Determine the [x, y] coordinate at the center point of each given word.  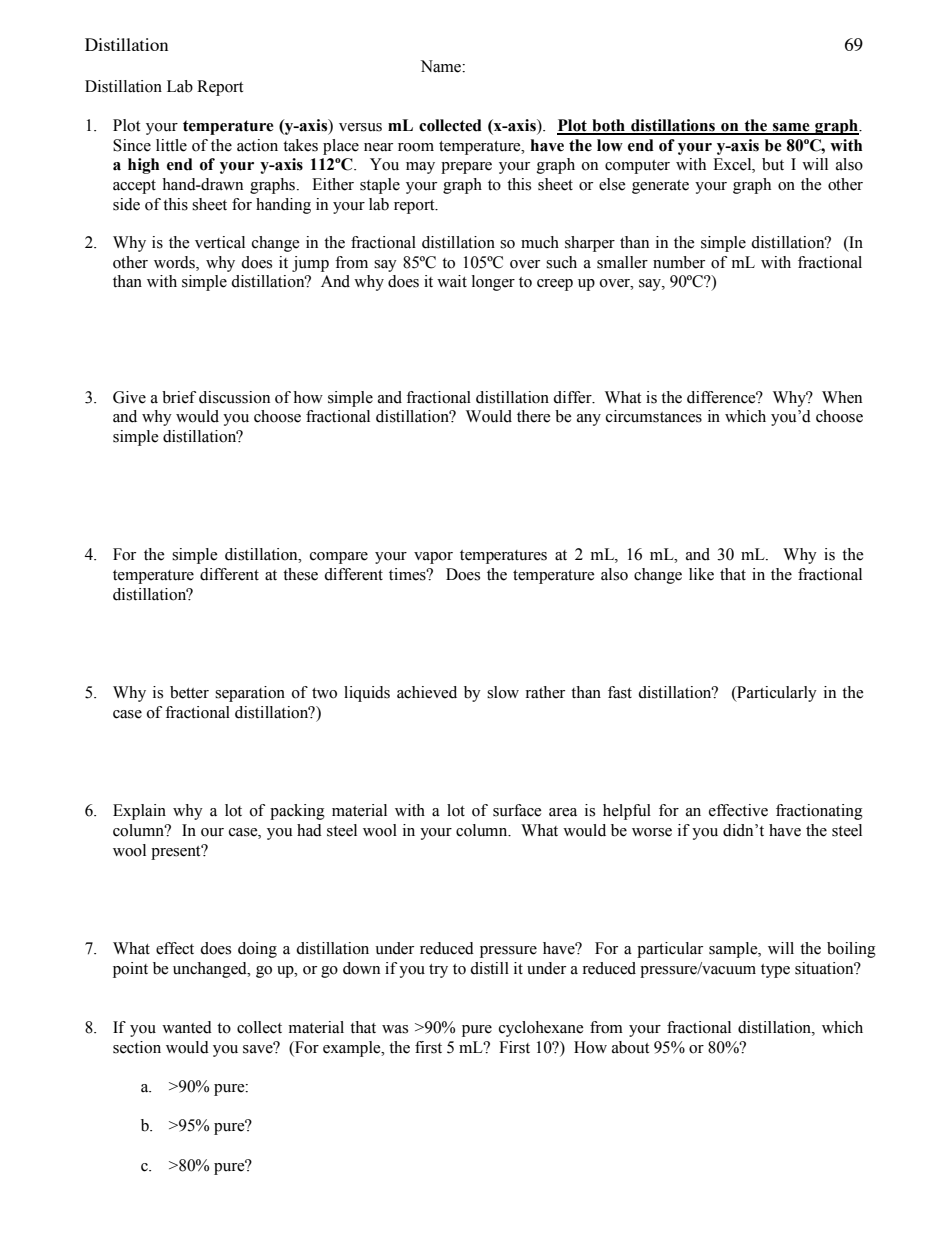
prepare [466, 168]
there [534, 416]
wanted [187, 1027]
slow [503, 692]
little [171, 145]
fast [620, 692]
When [842, 397]
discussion [234, 397]
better [189, 692]
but [773, 164]
